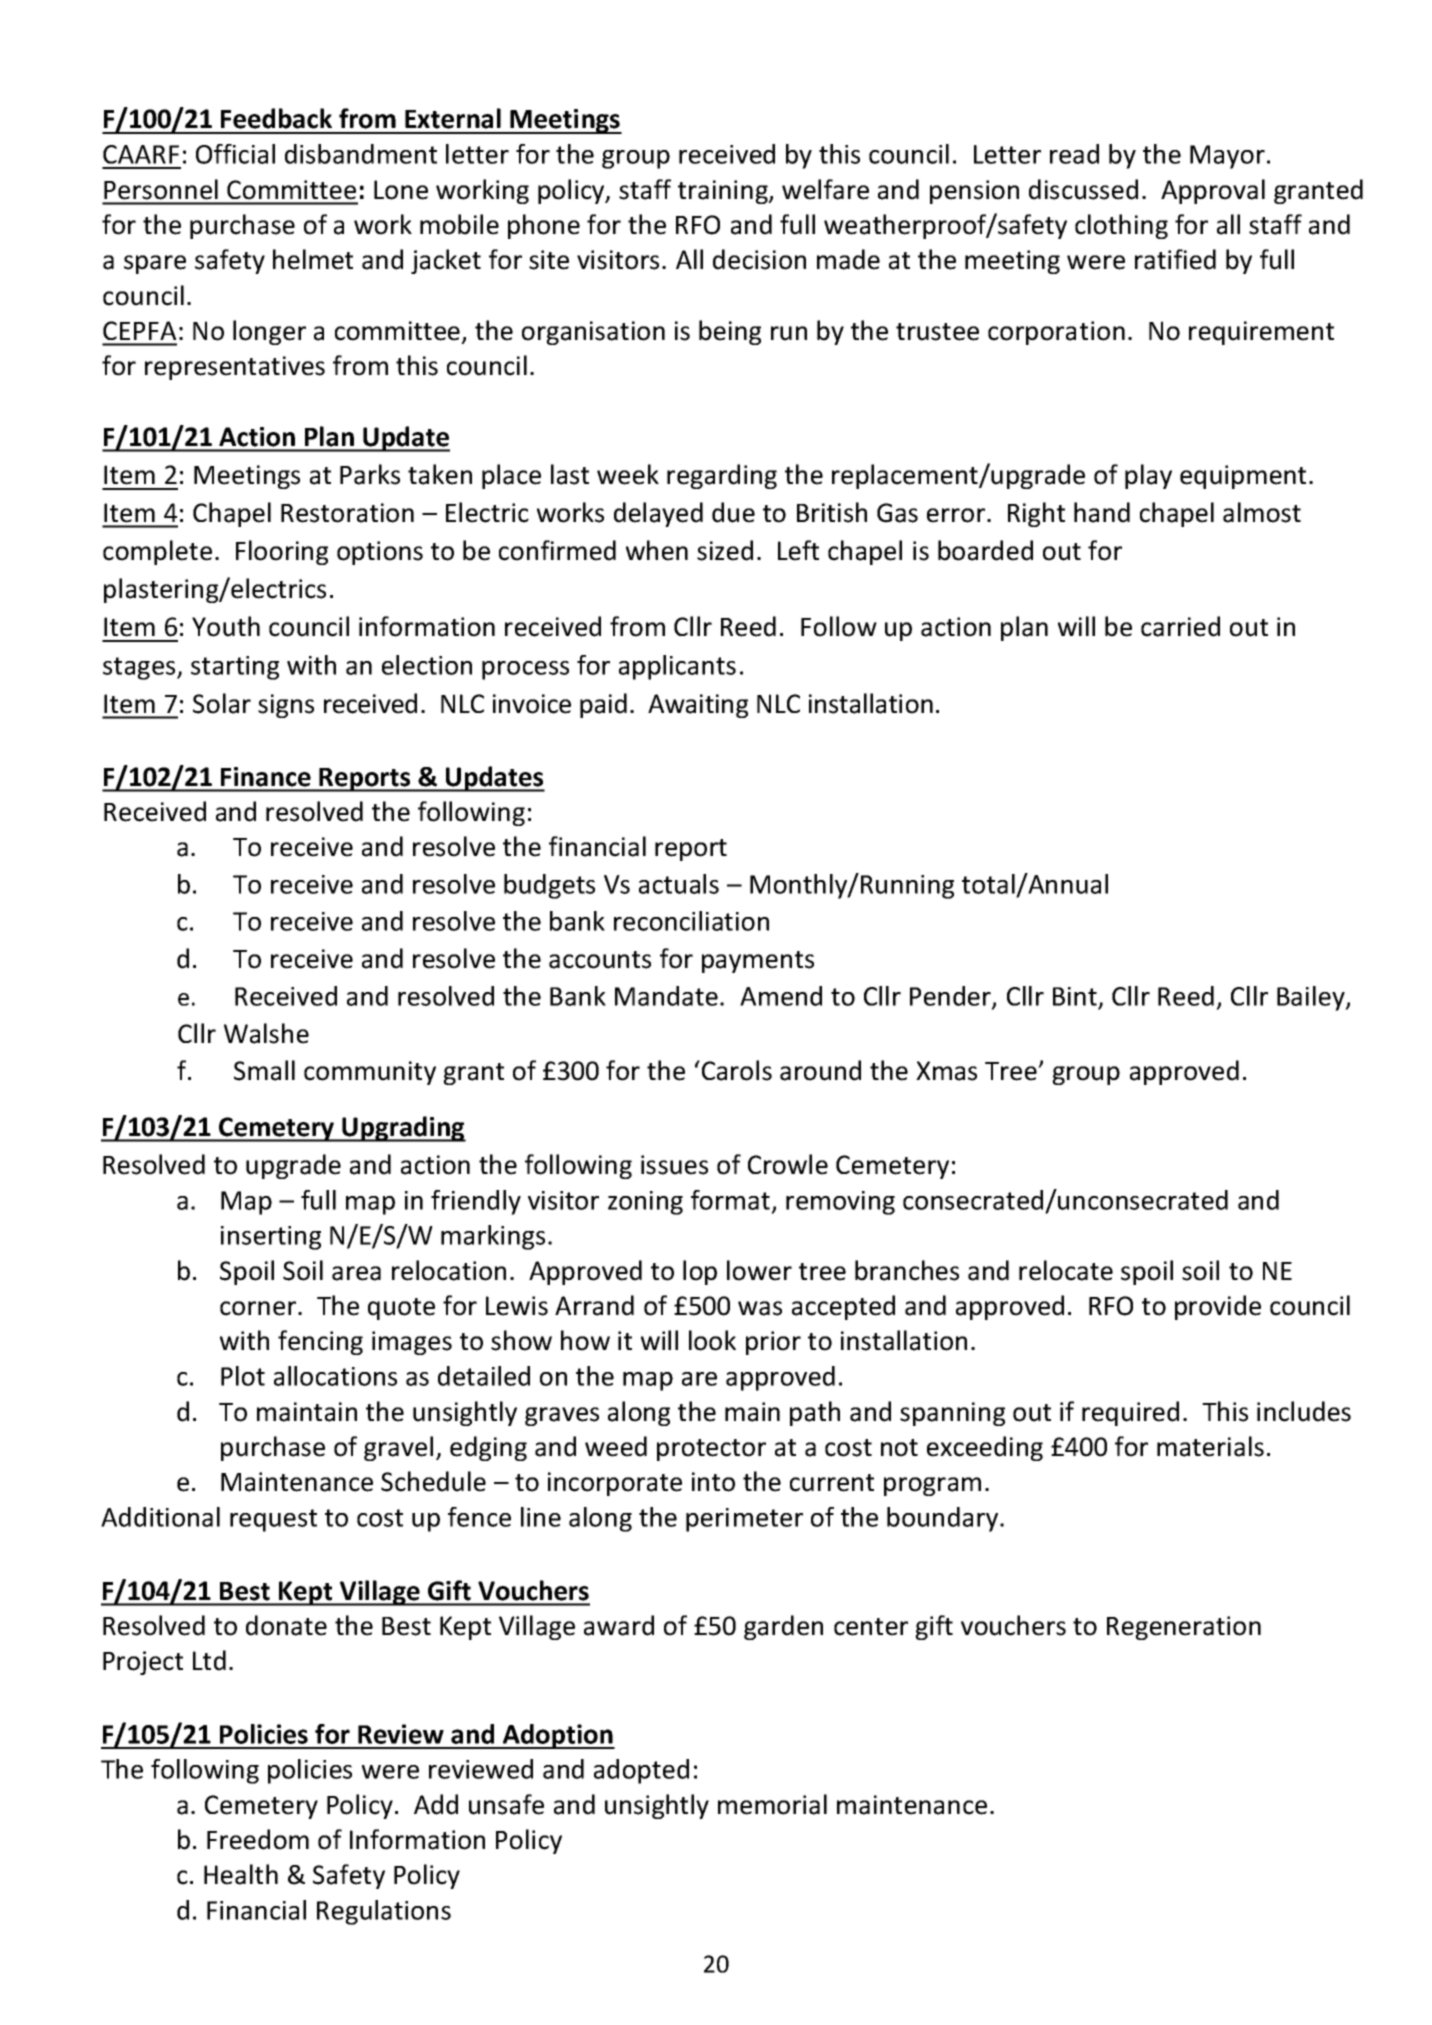 This screenshot has width=1432, height=2025. Describe the element at coordinates (725, 550) in the screenshot. I see `sized` at that location.
